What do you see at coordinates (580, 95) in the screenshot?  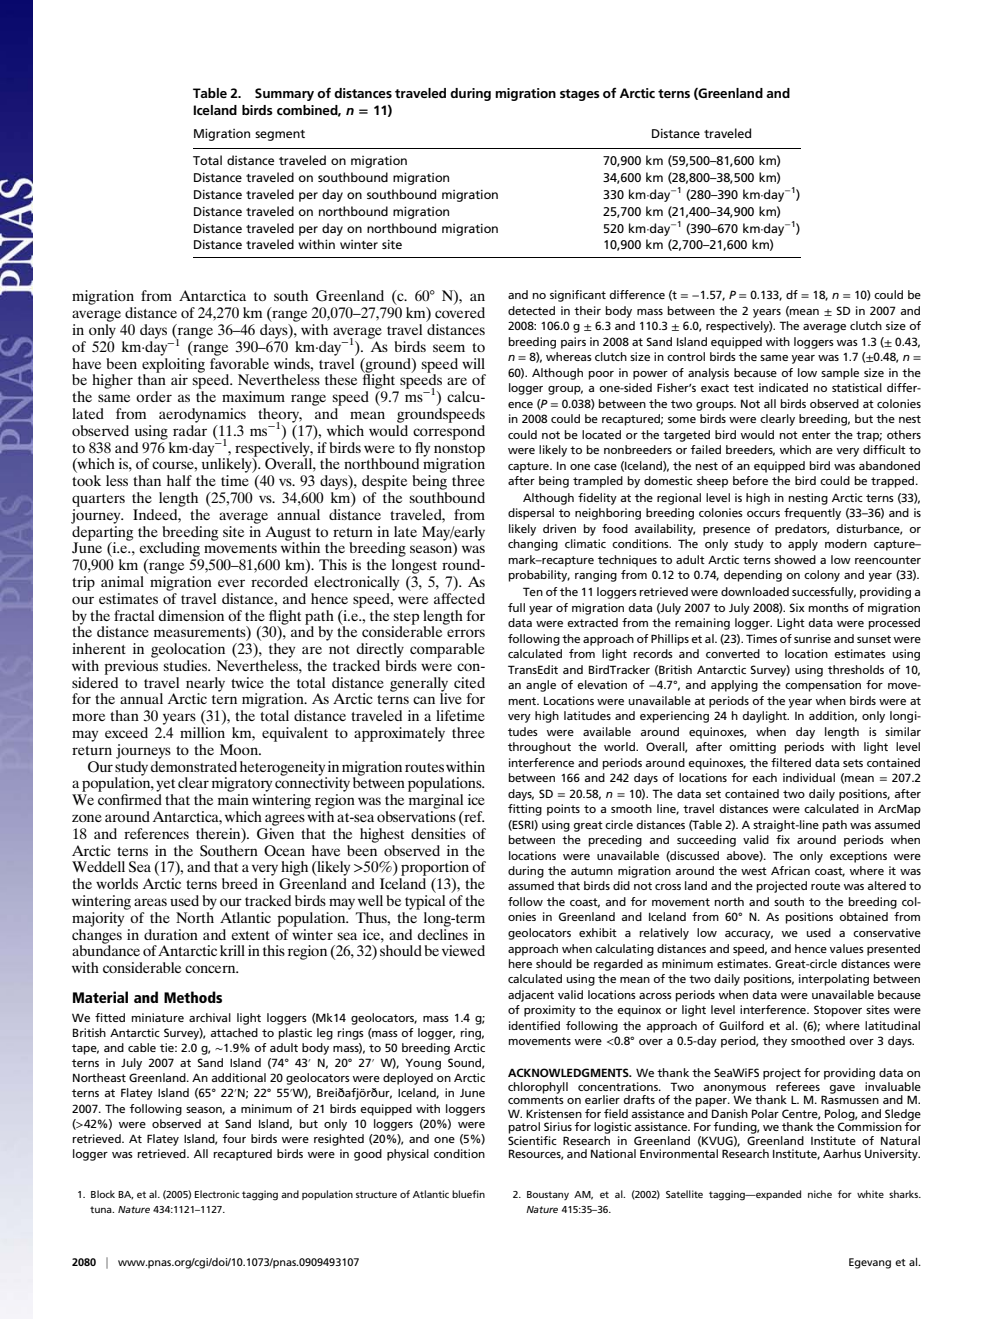 I see `stages` at bounding box center [580, 95].
